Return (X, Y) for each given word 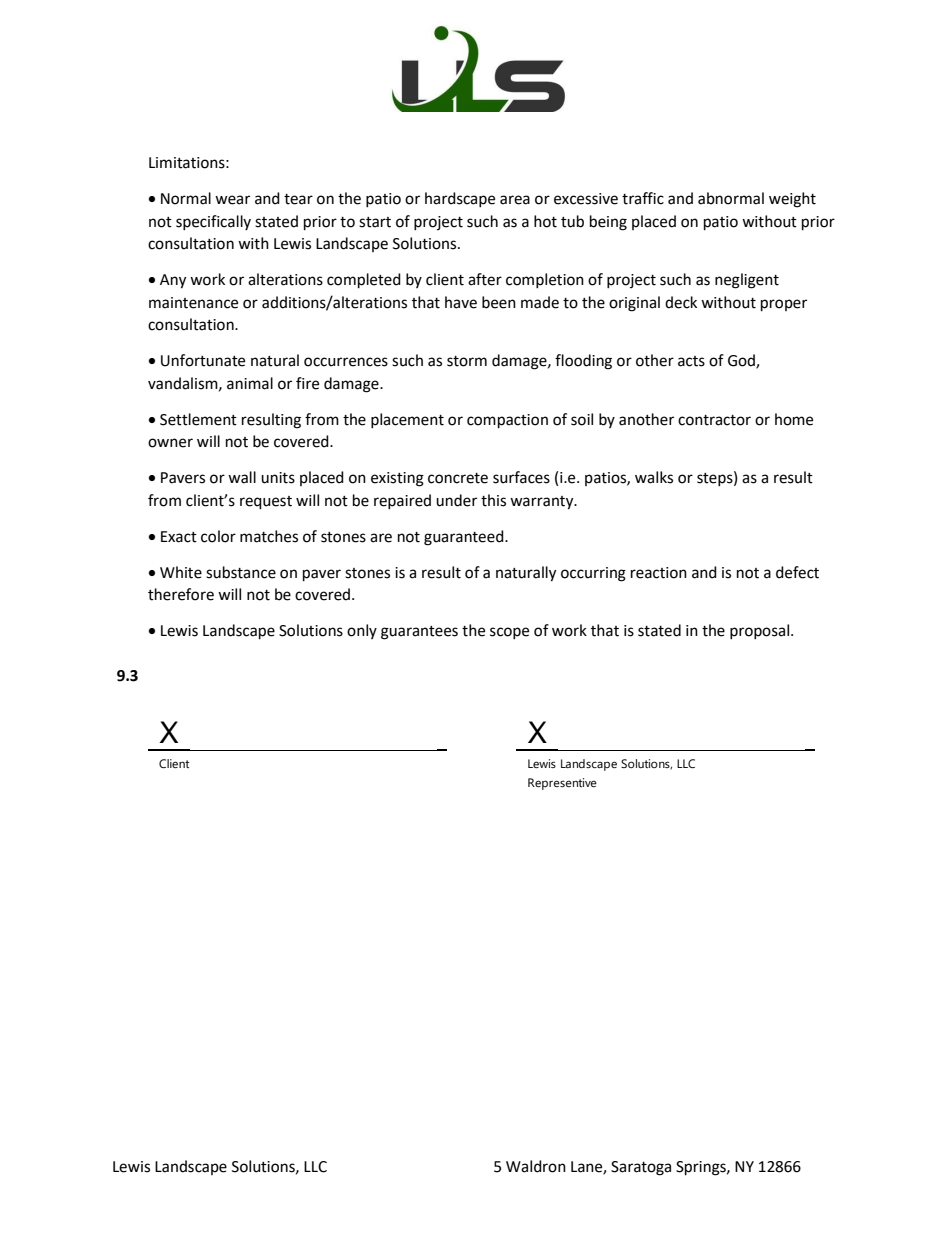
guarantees (419, 633)
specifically (213, 222)
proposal (759, 631)
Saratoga (641, 1168)
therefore (181, 594)
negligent (747, 281)
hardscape (460, 199)
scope (509, 633)
